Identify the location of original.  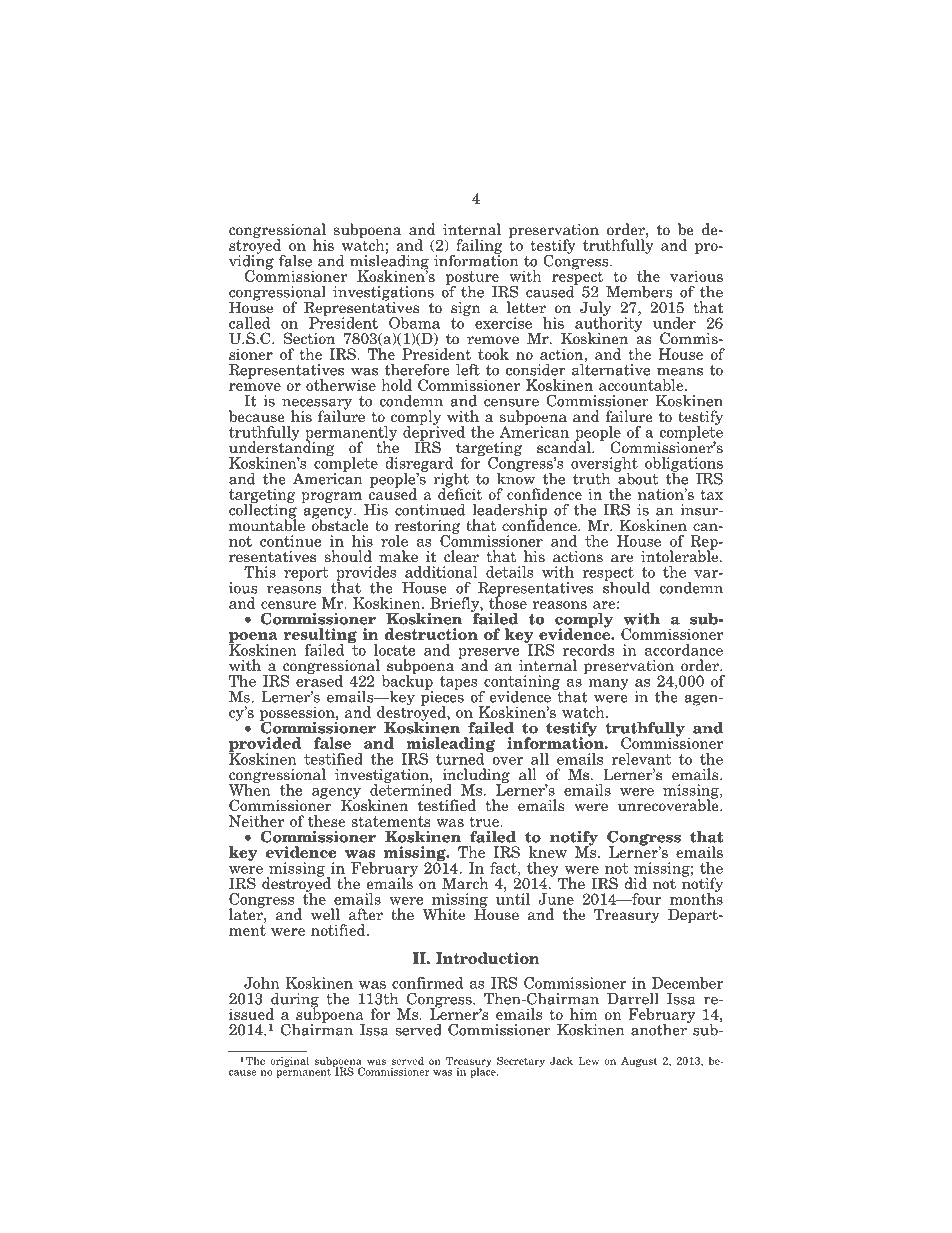
(289, 1061).
